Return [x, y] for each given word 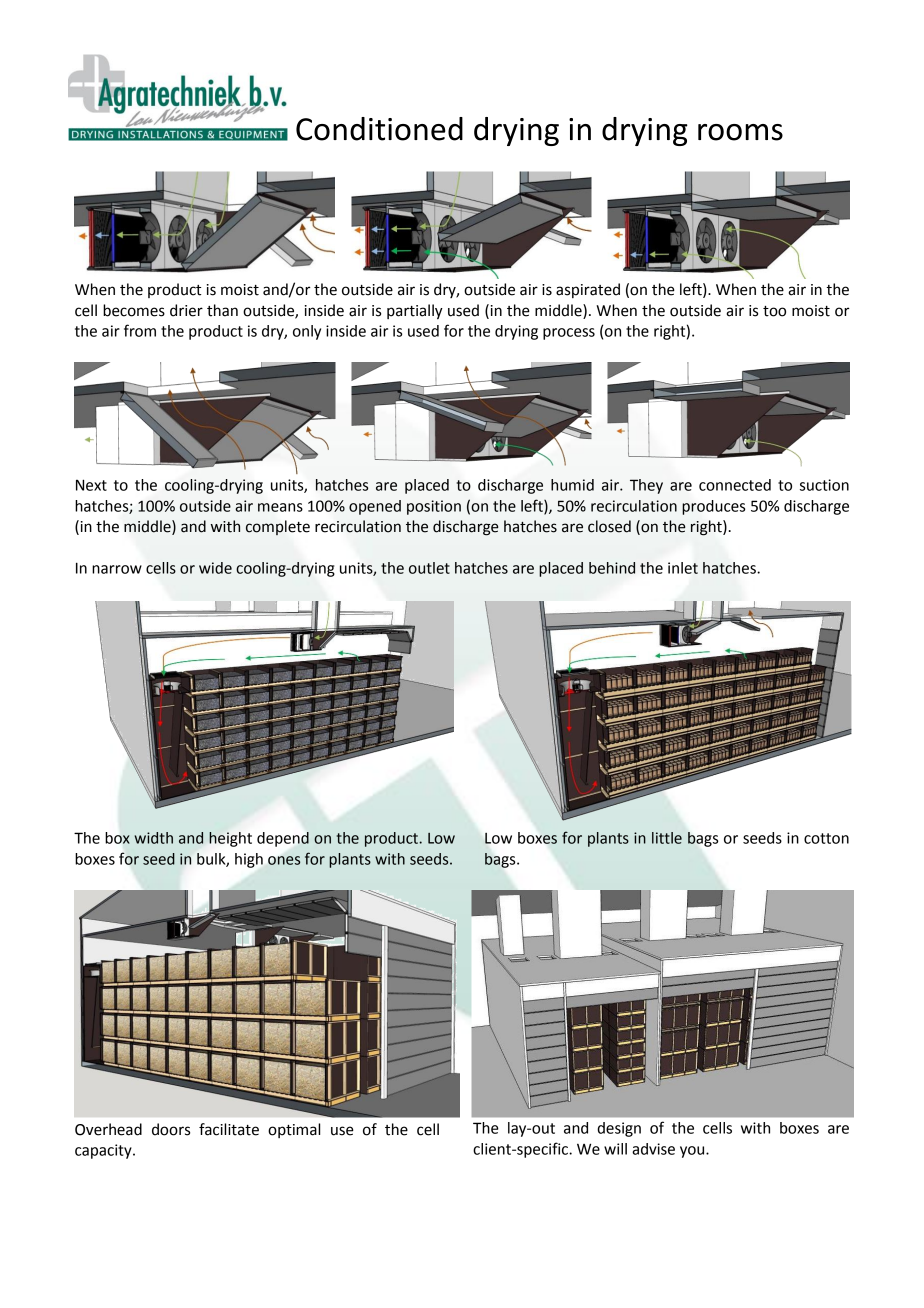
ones [284, 860]
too [774, 311]
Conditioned [379, 129]
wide [215, 568]
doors [171, 1129]
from [140, 330]
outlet [429, 568]
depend [283, 839]
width [154, 838]
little [667, 838]
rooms [740, 132]
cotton [826, 838]
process [569, 334]
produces [713, 507]
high [249, 860]
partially [415, 312]
